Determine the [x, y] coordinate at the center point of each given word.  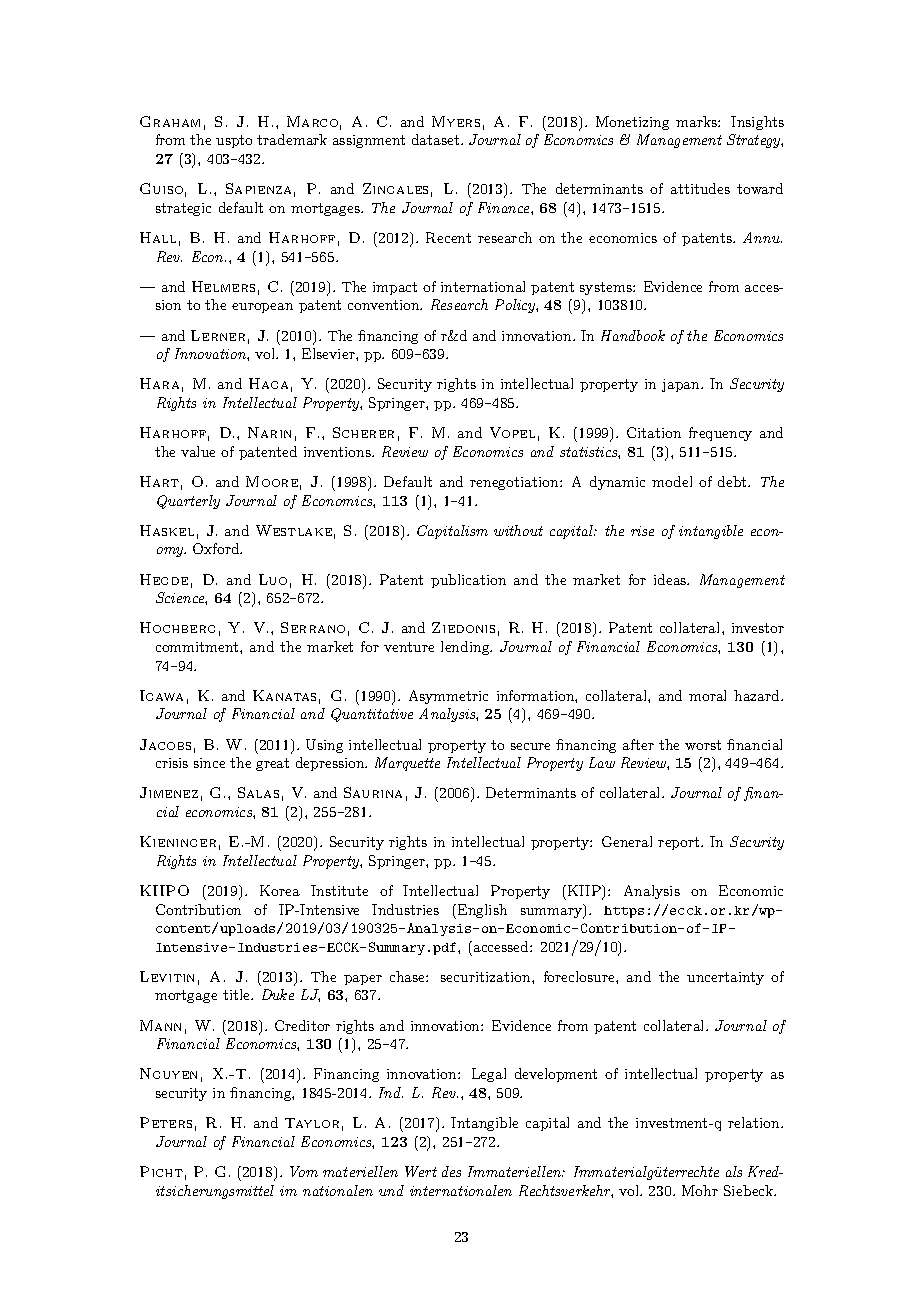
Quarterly [188, 502]
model [672, 481]
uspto [234, 141]
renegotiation [515, 483]
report [680, 843]
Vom [304, 1171]
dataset [435, 139]
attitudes [700, 188]
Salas [258, 792]
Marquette [407, 764]
